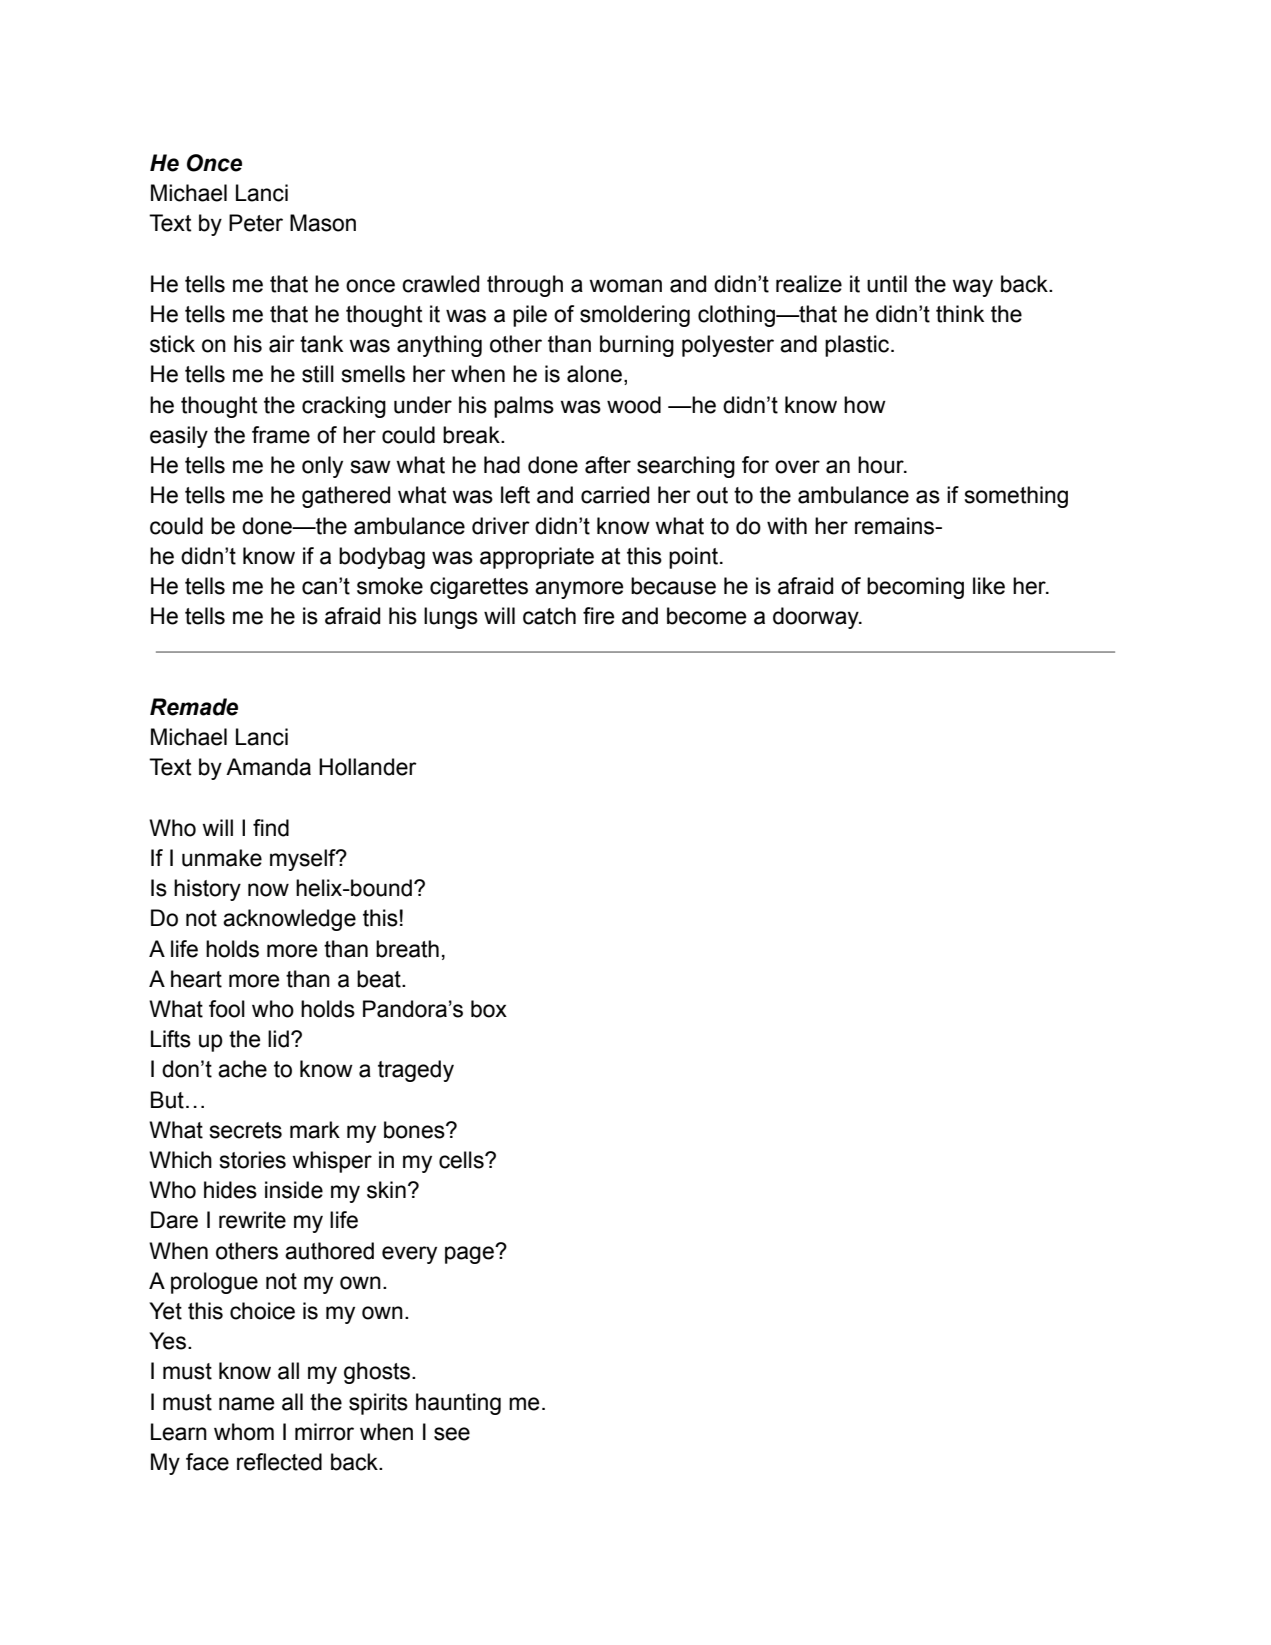 The width and height of the page is (1271, 1645). What do you see at coordinates (625, 286) in the page?
I see `woman` at bounding box center [625, 286].
